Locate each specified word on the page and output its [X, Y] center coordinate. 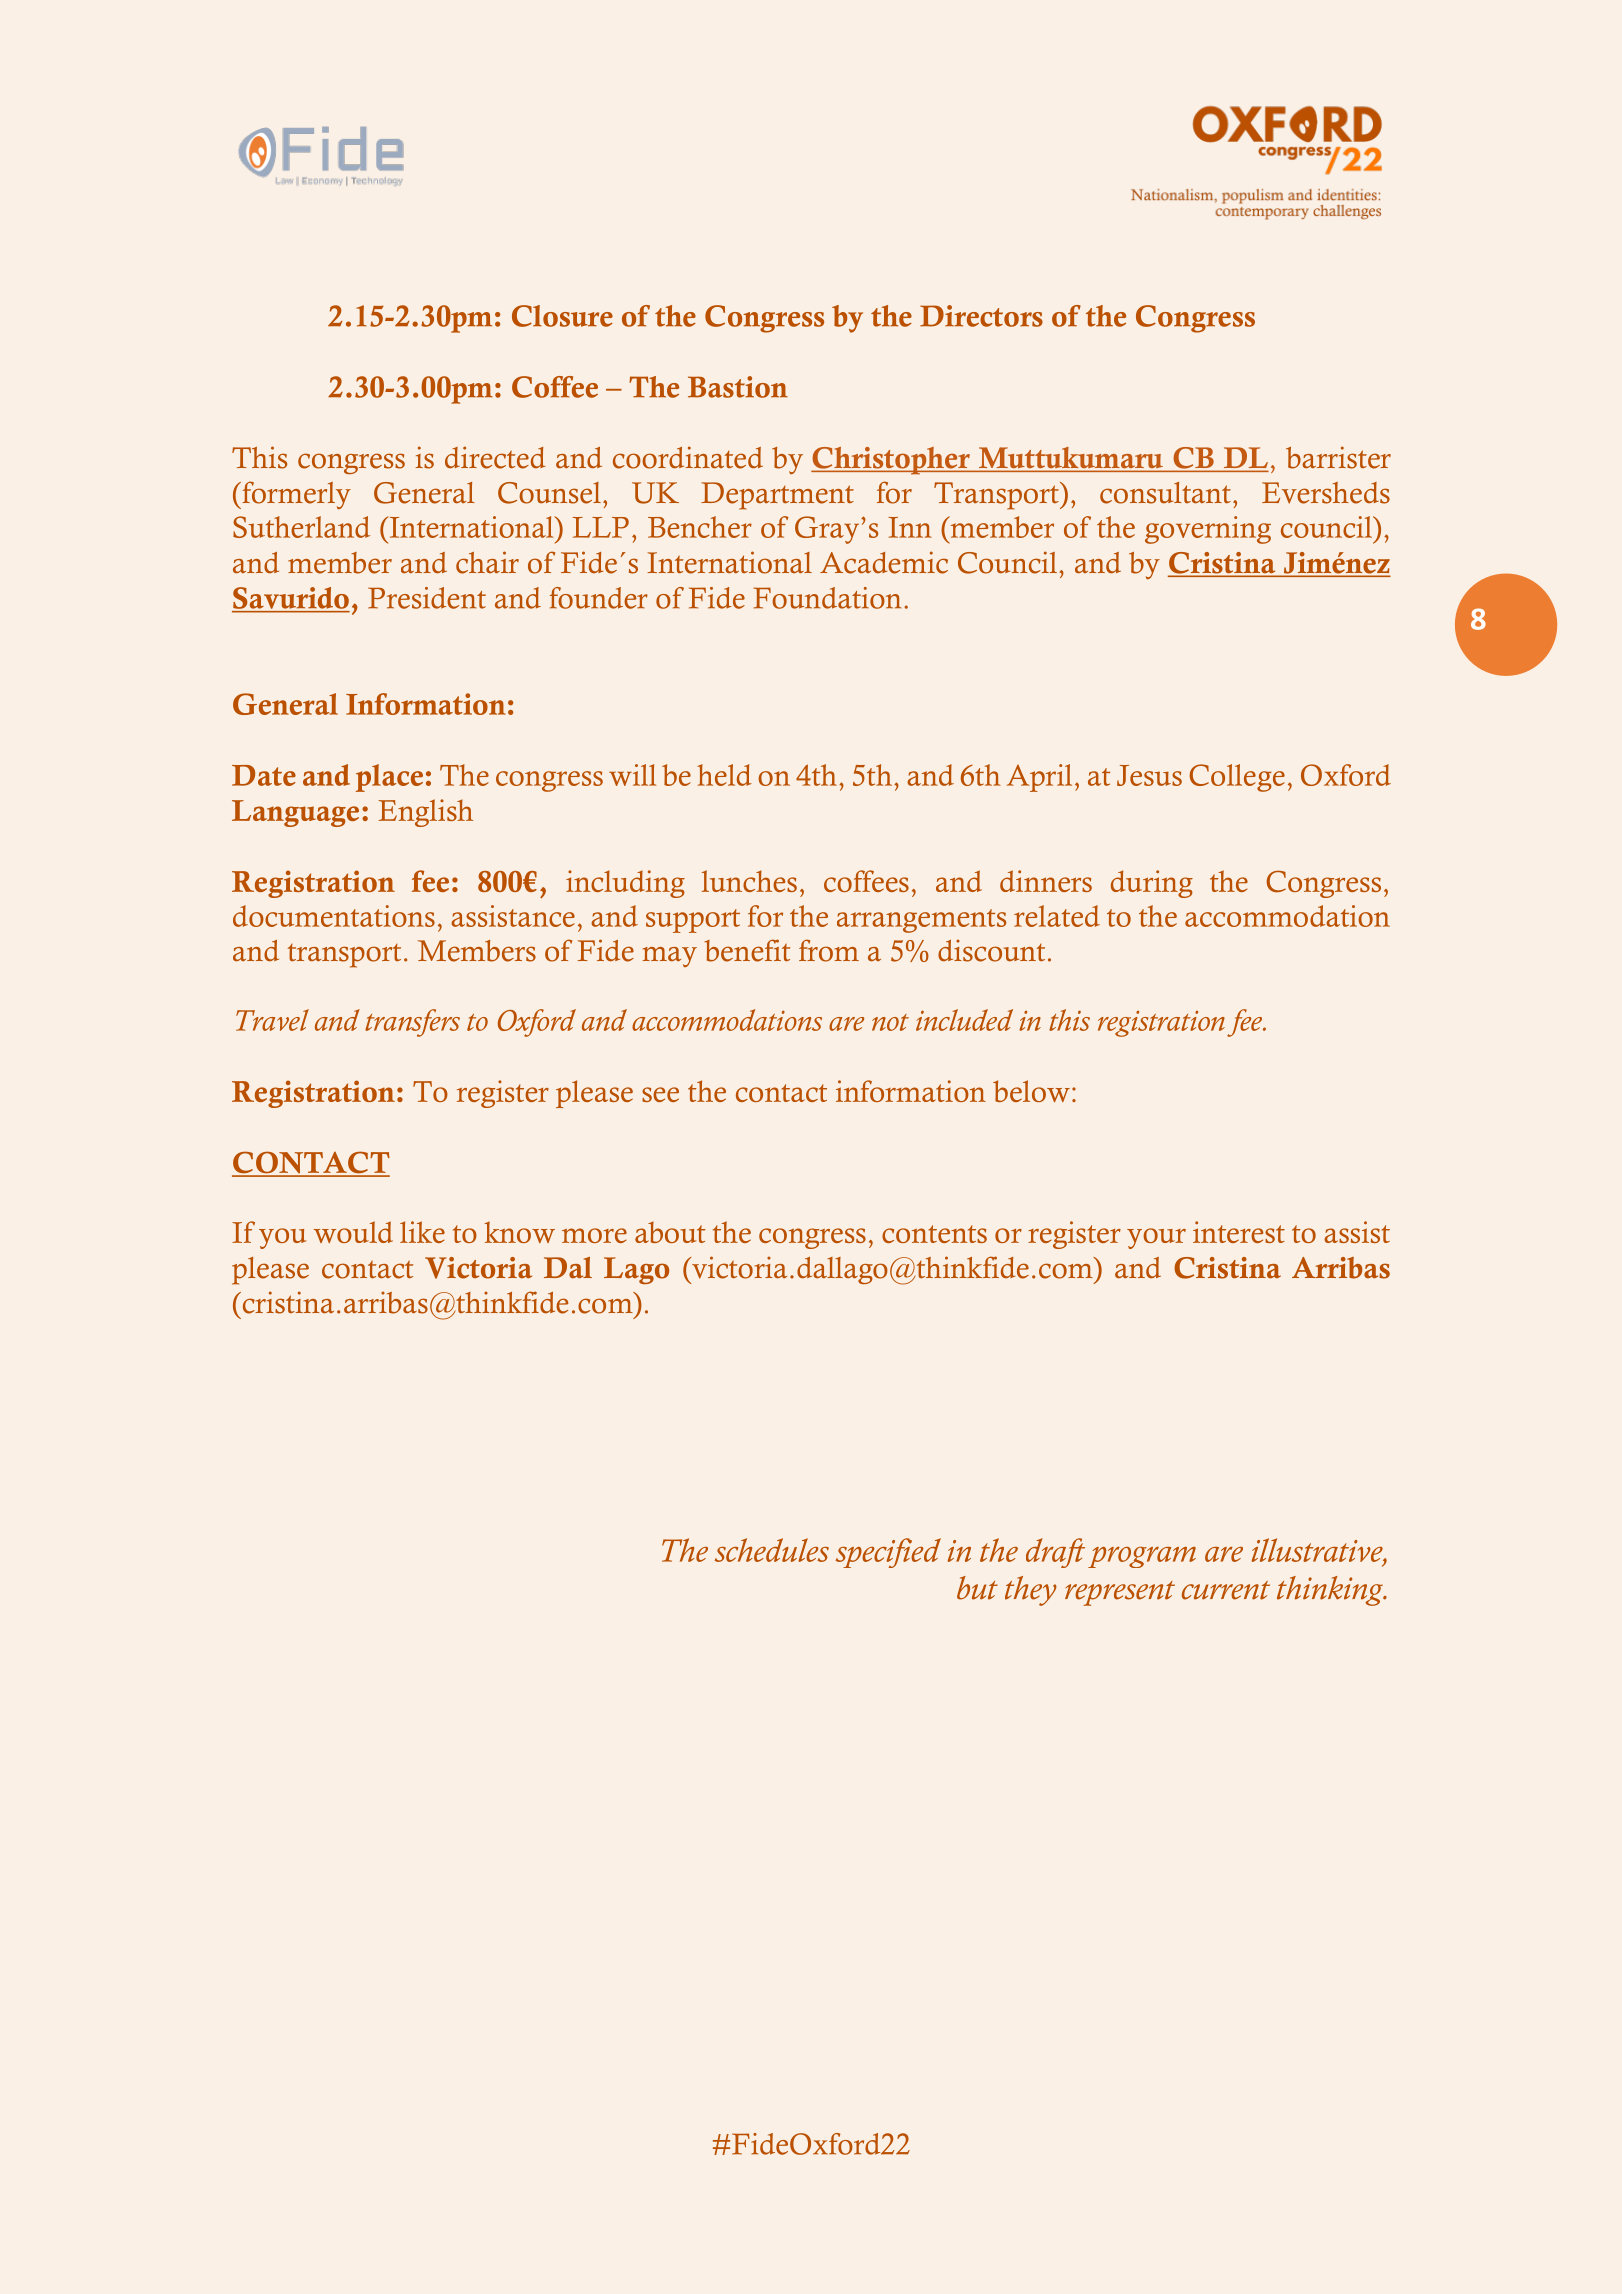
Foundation [827, 598]
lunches [749, 881]
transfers [412, 1023]
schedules [772, 1550]
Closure [562, 316]
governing [1208, 530]
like [422, 1232]
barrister [1338, 457]
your [1156, 1238]
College [1237, 778]
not [890, 1022]
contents [934, 1234]
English [425, 813]
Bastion [738, 387]
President [427, 598]
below [1031, 1091]
